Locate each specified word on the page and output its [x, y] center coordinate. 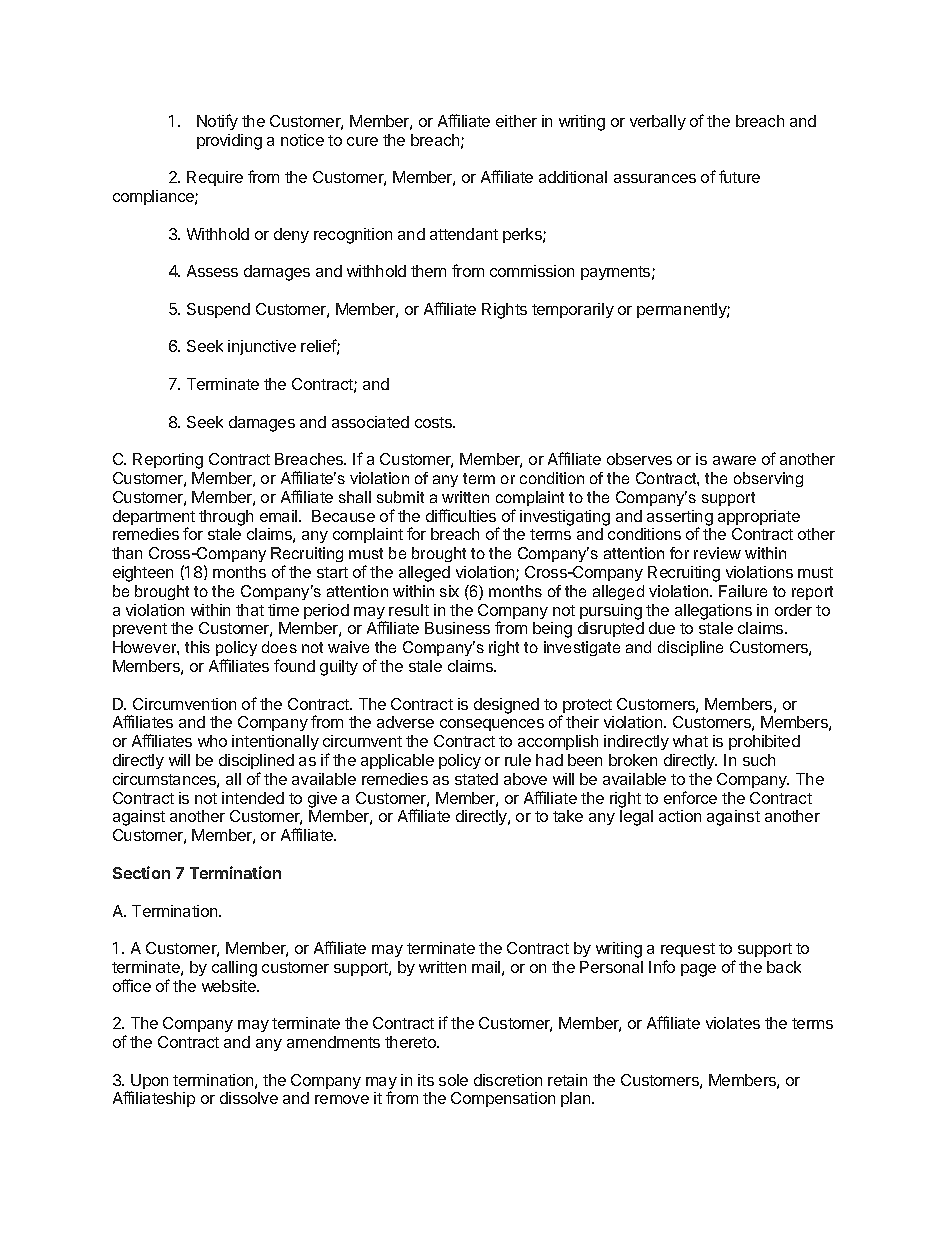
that [250, 610]
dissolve [249, 1098]
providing [229, 142]
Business [457, 628]
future [739, 176]
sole [453, 1080]
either [516, 121]
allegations [713, 612]
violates [733, 1023]
